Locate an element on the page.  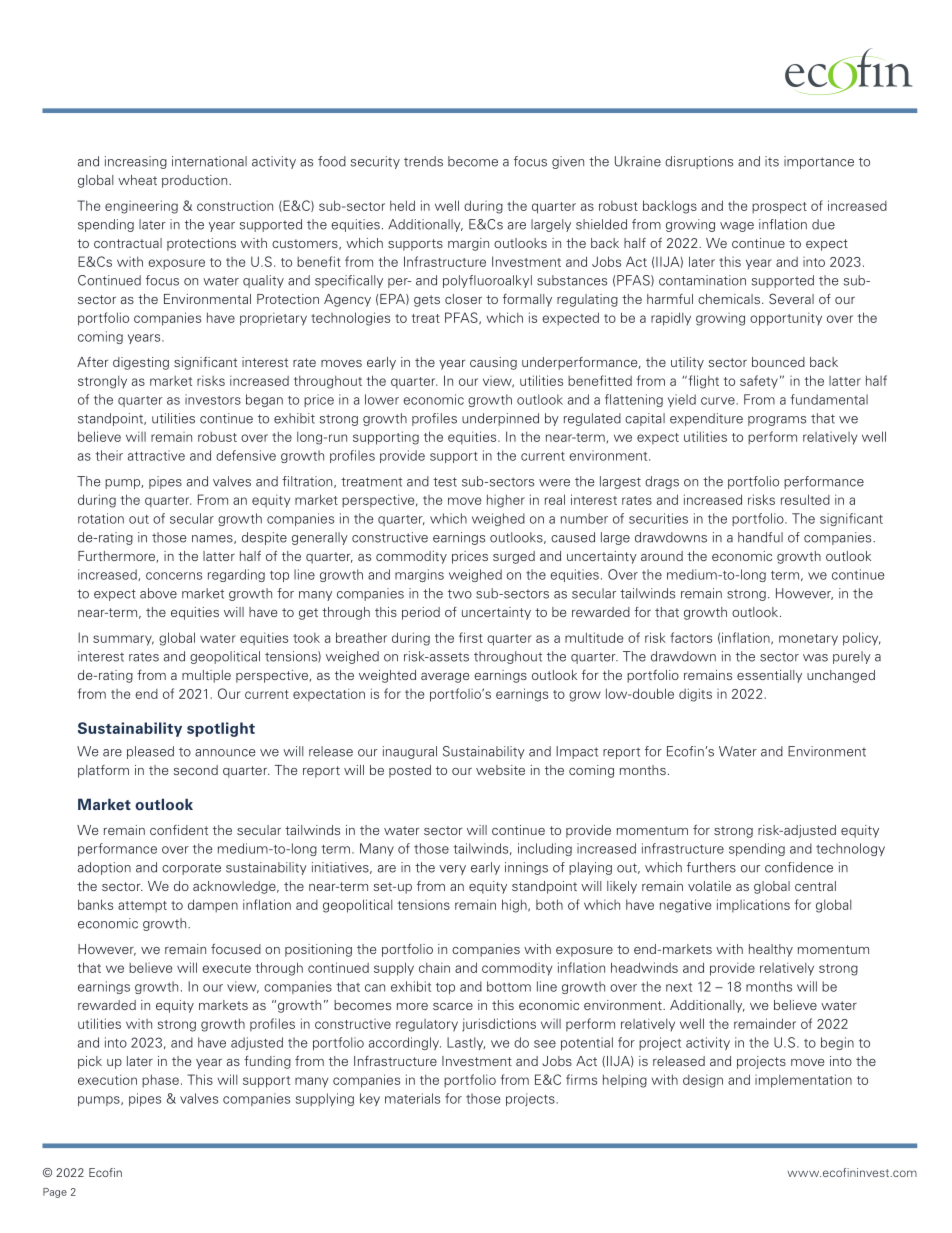
Page is located at coordinates (55, 1193).
